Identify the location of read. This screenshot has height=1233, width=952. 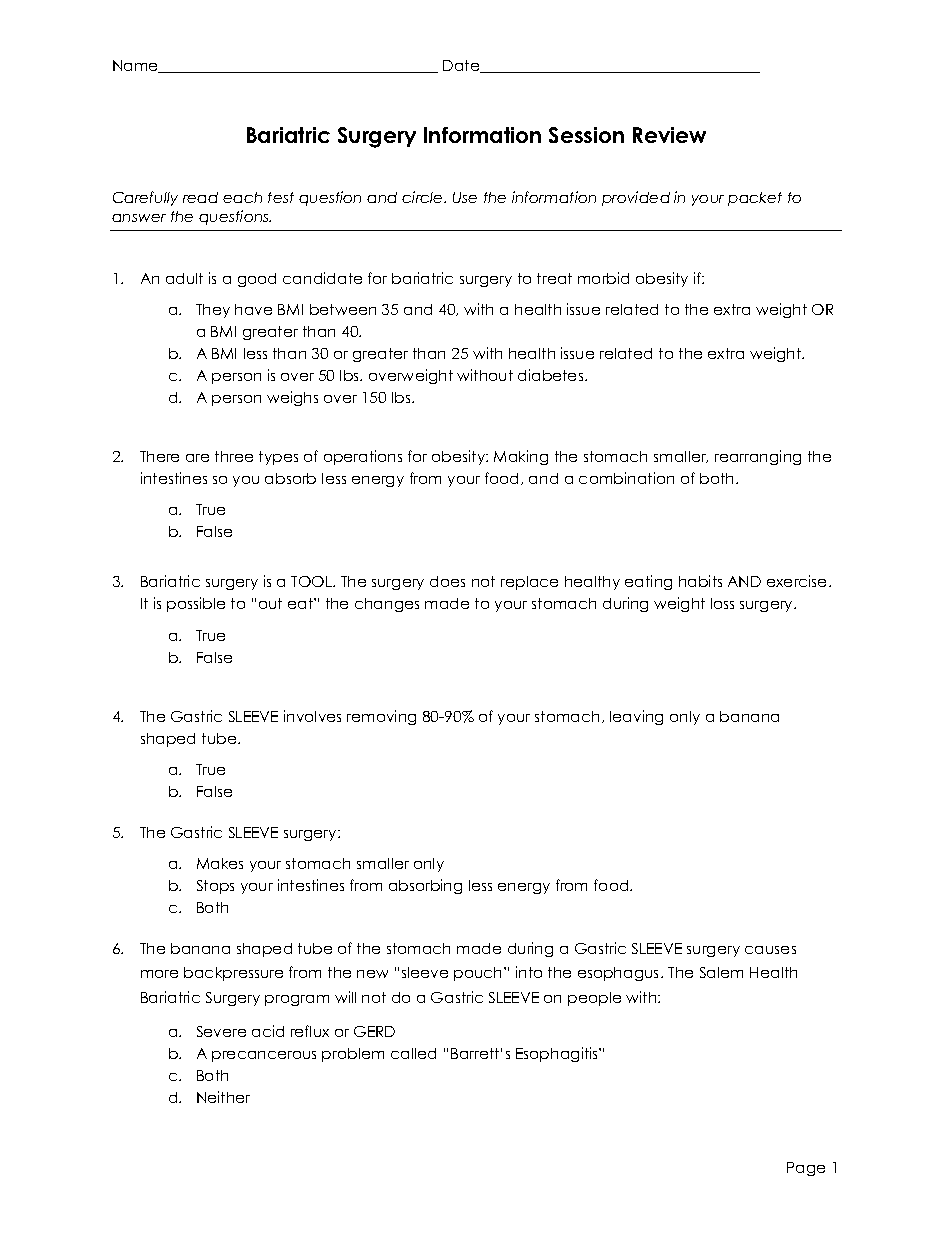
(200, 197).
